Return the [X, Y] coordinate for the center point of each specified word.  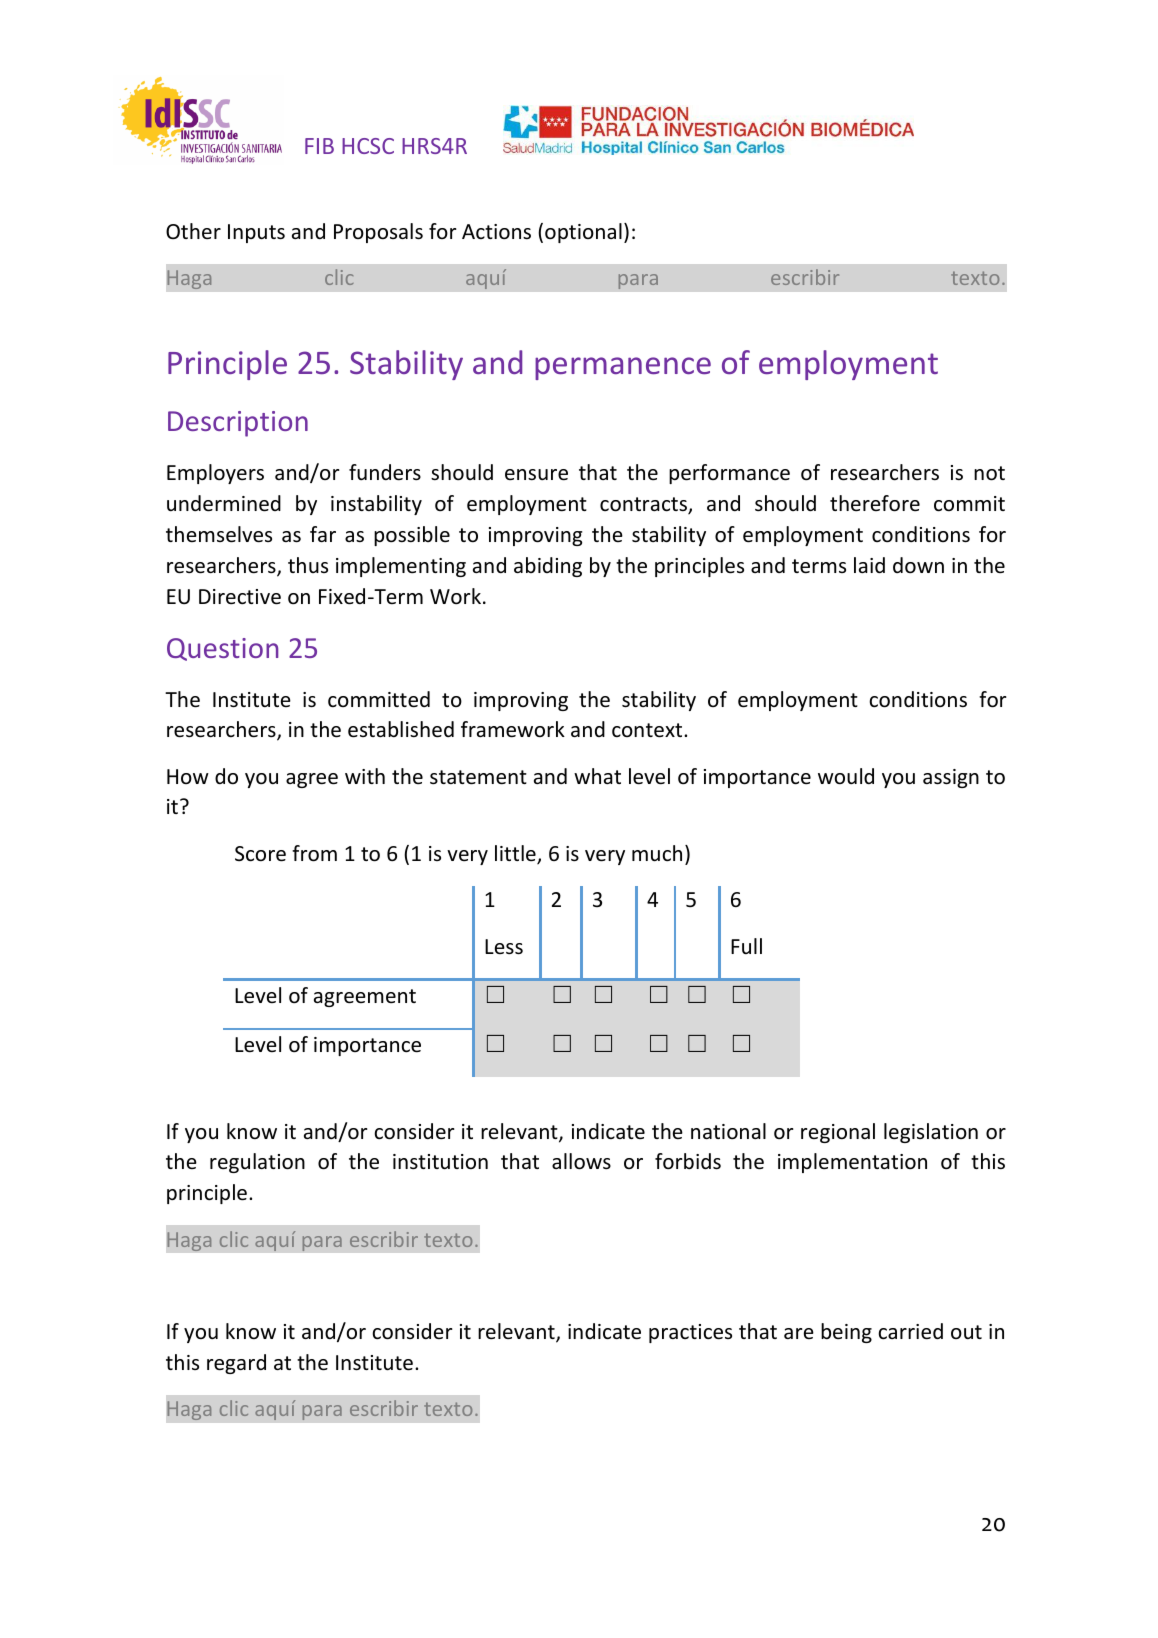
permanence [623, 368]
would [846, 776]
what [597, 776]
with [365, 776]
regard [236, 1364]
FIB [319, 146]
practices [690, 1333]
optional [583, 233]
